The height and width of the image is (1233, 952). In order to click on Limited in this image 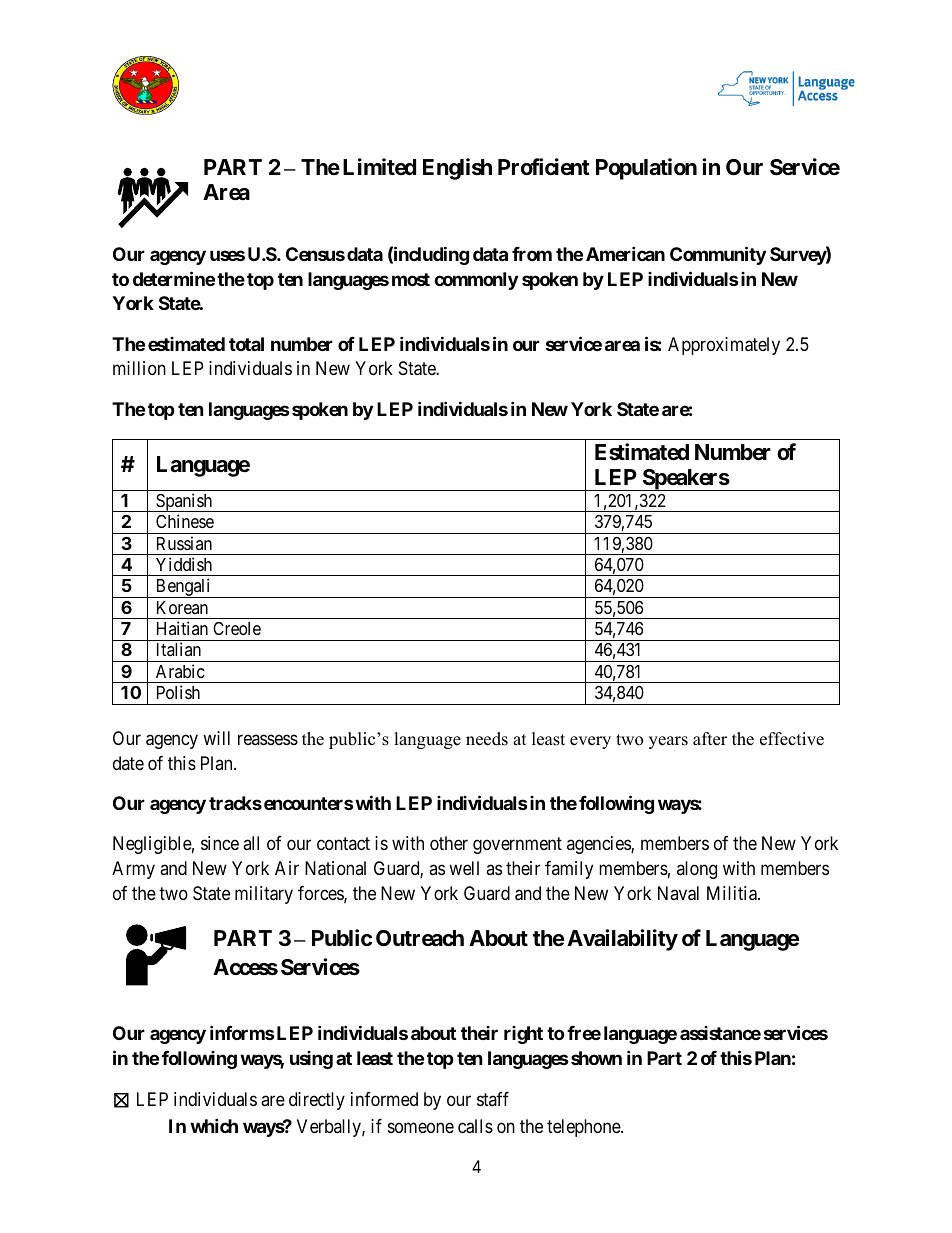, I will do `click(379, 166)`.
